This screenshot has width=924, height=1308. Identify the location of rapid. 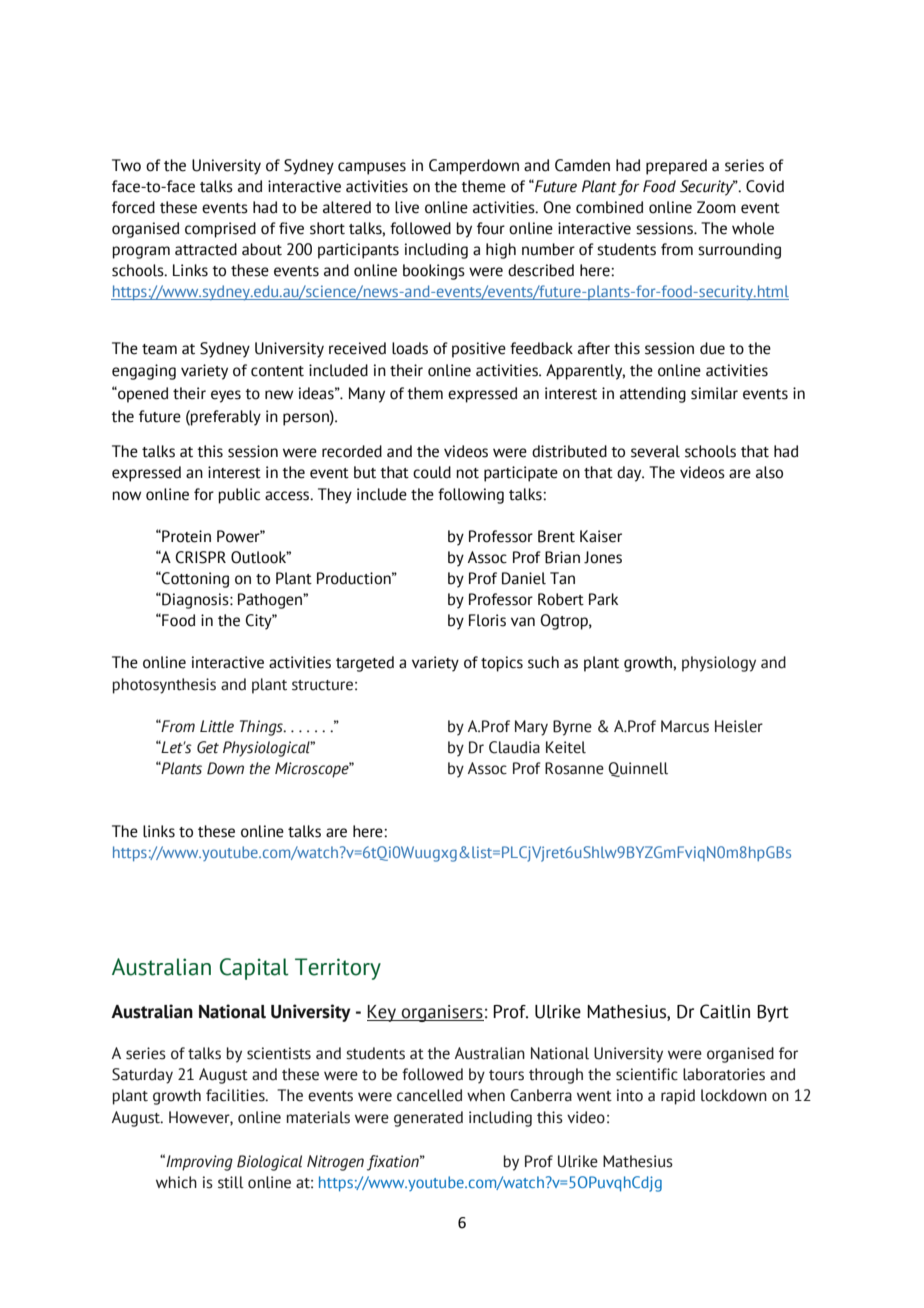
(678, 1097).
